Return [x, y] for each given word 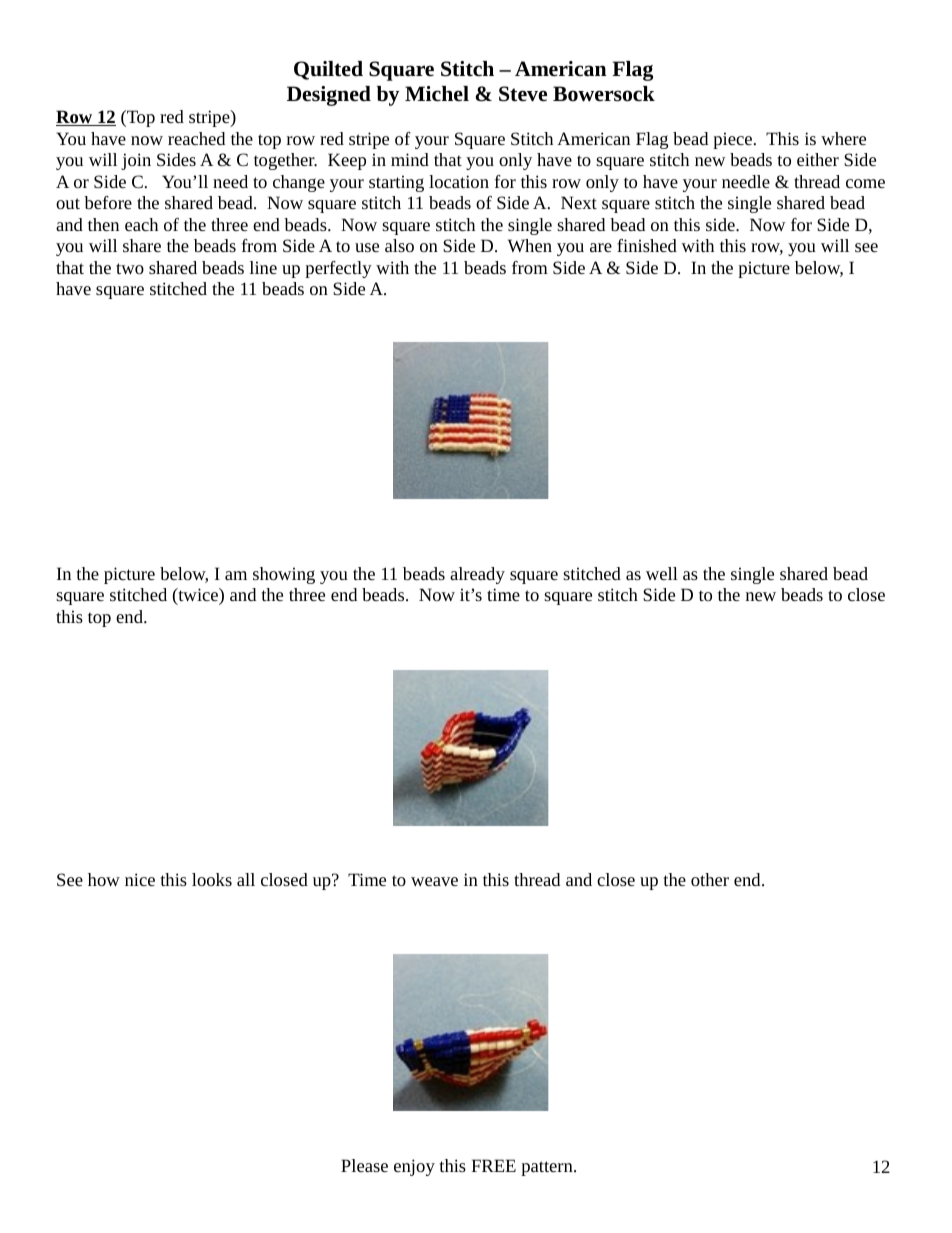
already [477, 575]
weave [434, 881]
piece [732, 140]
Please [364, 1165]
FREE [494, 1165]
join [136, 161]
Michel [437, 93]
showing [284, 575]
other [710, 879]
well [662, 573]
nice [140, 879]
